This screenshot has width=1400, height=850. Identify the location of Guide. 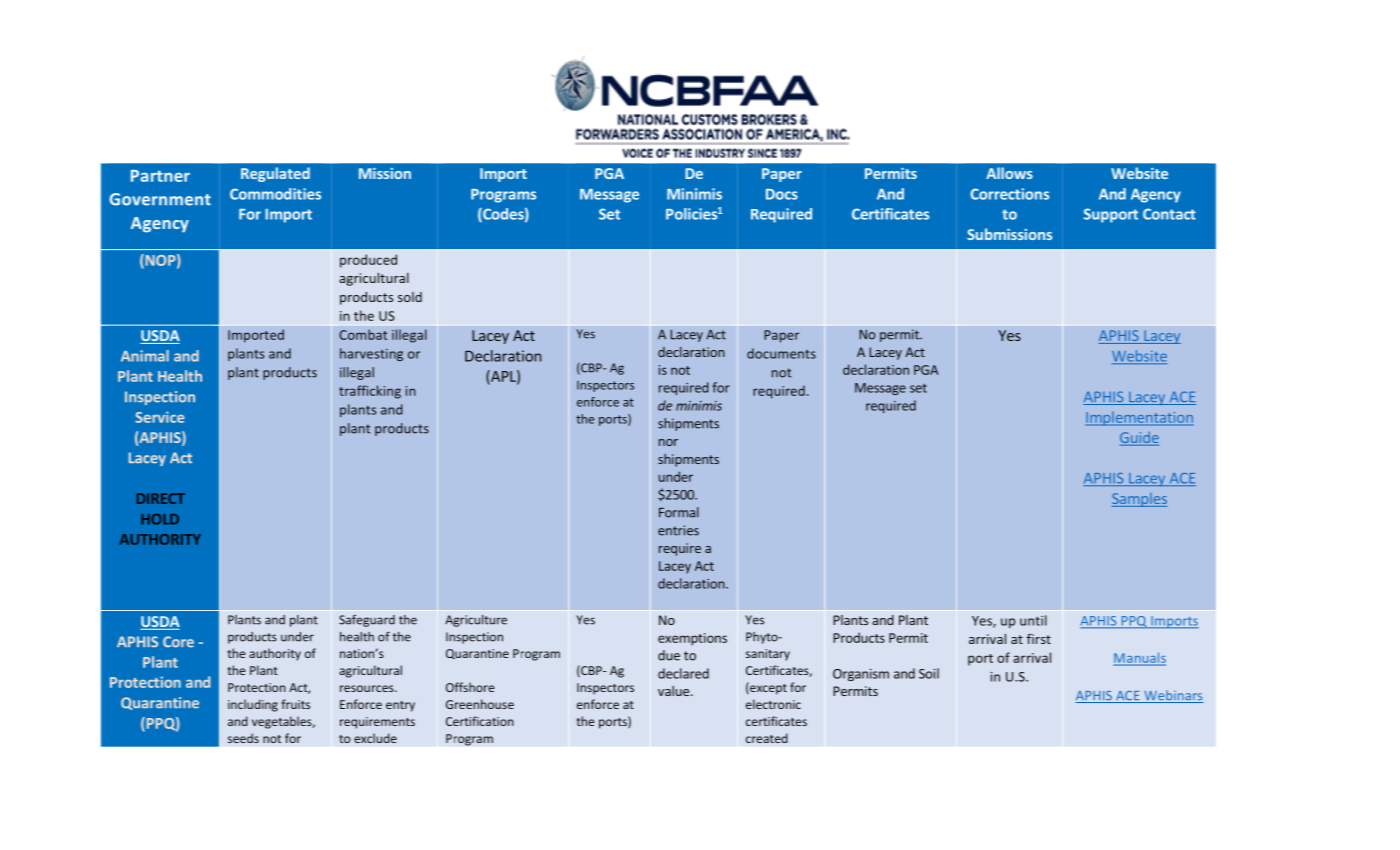
(1139, 437).
